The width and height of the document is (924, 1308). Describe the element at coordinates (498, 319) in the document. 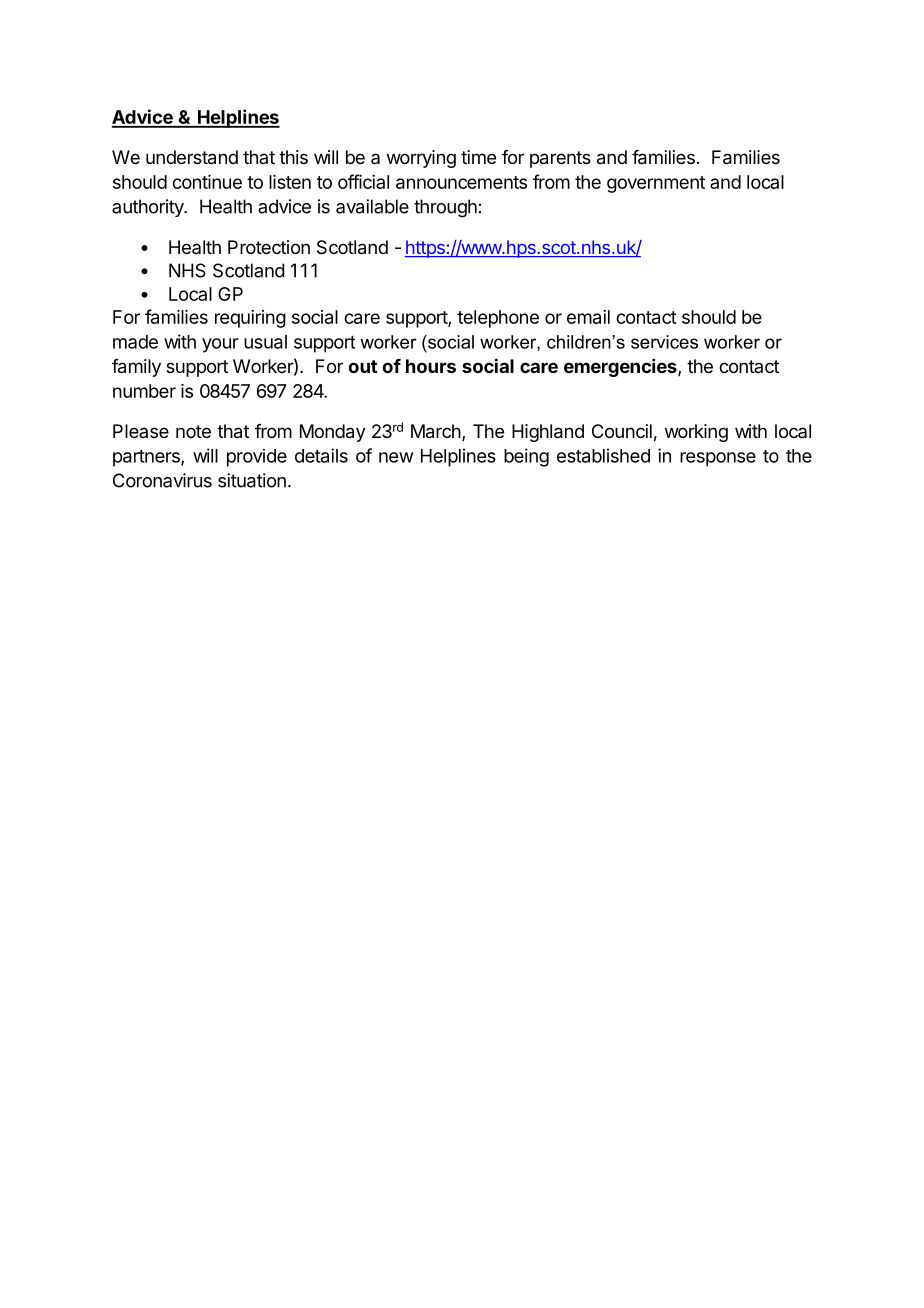

I see `telephone` at that location.
